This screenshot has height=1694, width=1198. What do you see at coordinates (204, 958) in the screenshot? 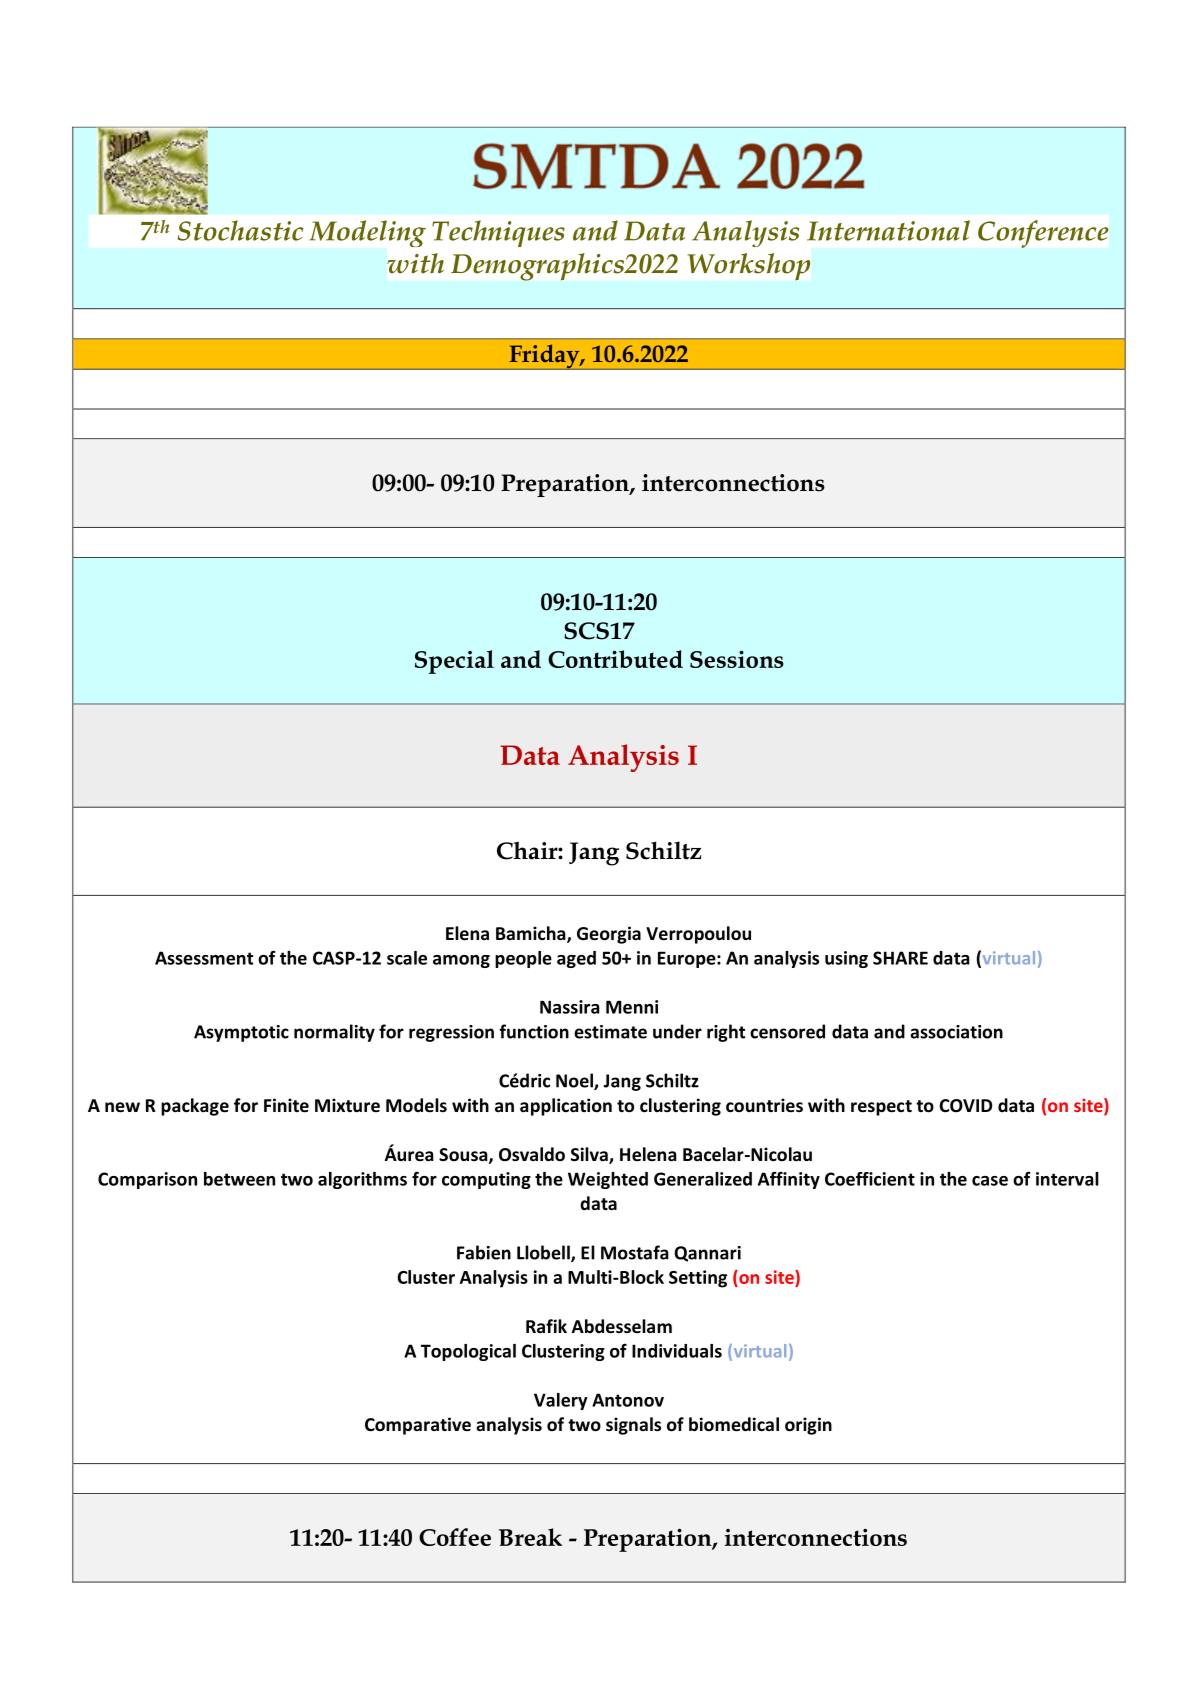
I see `Assessment` at bounding box center [204, 958].
